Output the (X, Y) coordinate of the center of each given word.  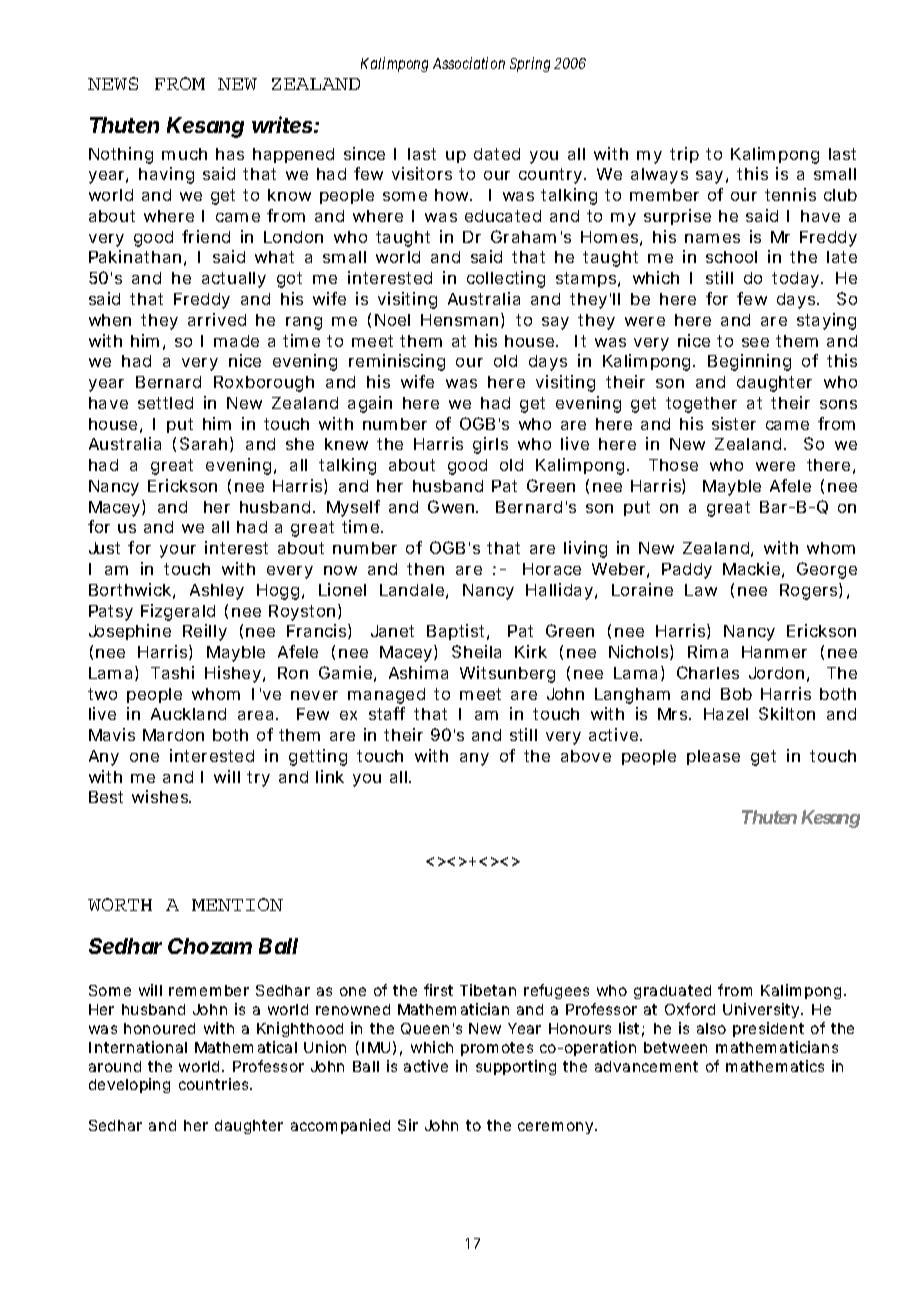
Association (469, 63)
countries (213, 1084)
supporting (516, 1067)
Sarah (203, 443)
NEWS (113, 83)
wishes (161, 796)
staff (387, 713)
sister (734, 423)
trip (684, 155)
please (713, 757)
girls (490, 445)
